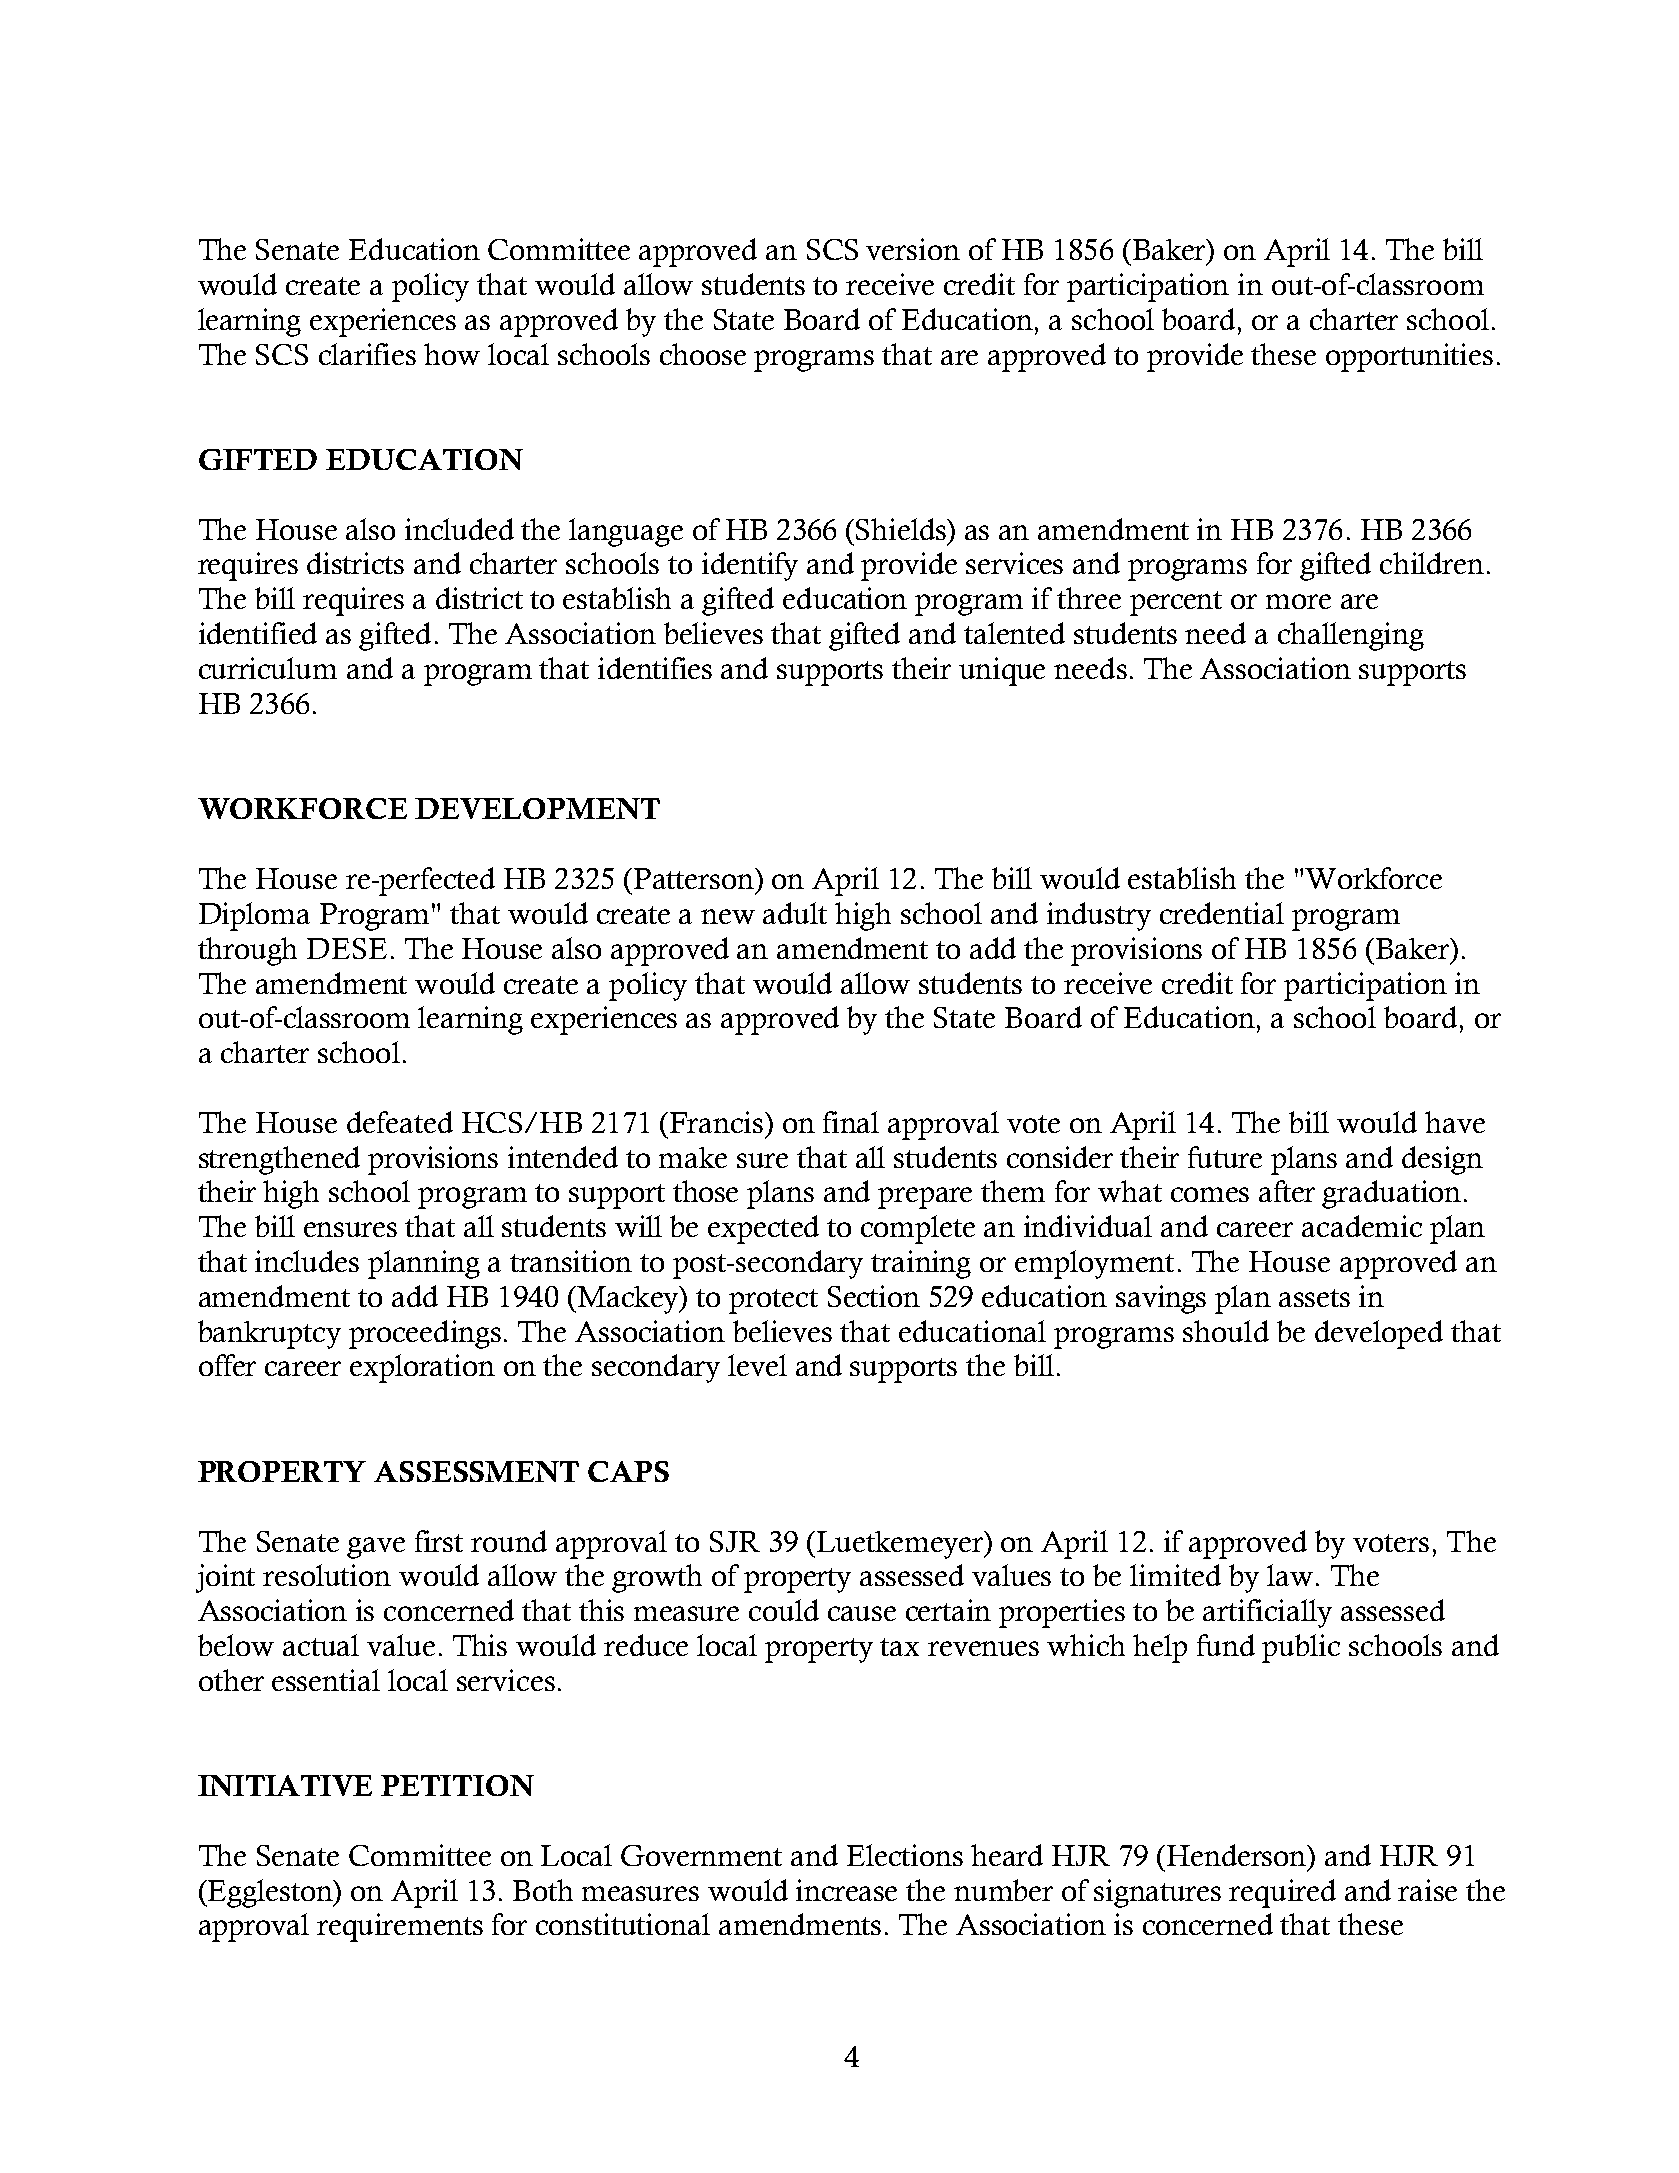 The image size is (1679, 2173). I want to click on level, so click(757, 1365).
